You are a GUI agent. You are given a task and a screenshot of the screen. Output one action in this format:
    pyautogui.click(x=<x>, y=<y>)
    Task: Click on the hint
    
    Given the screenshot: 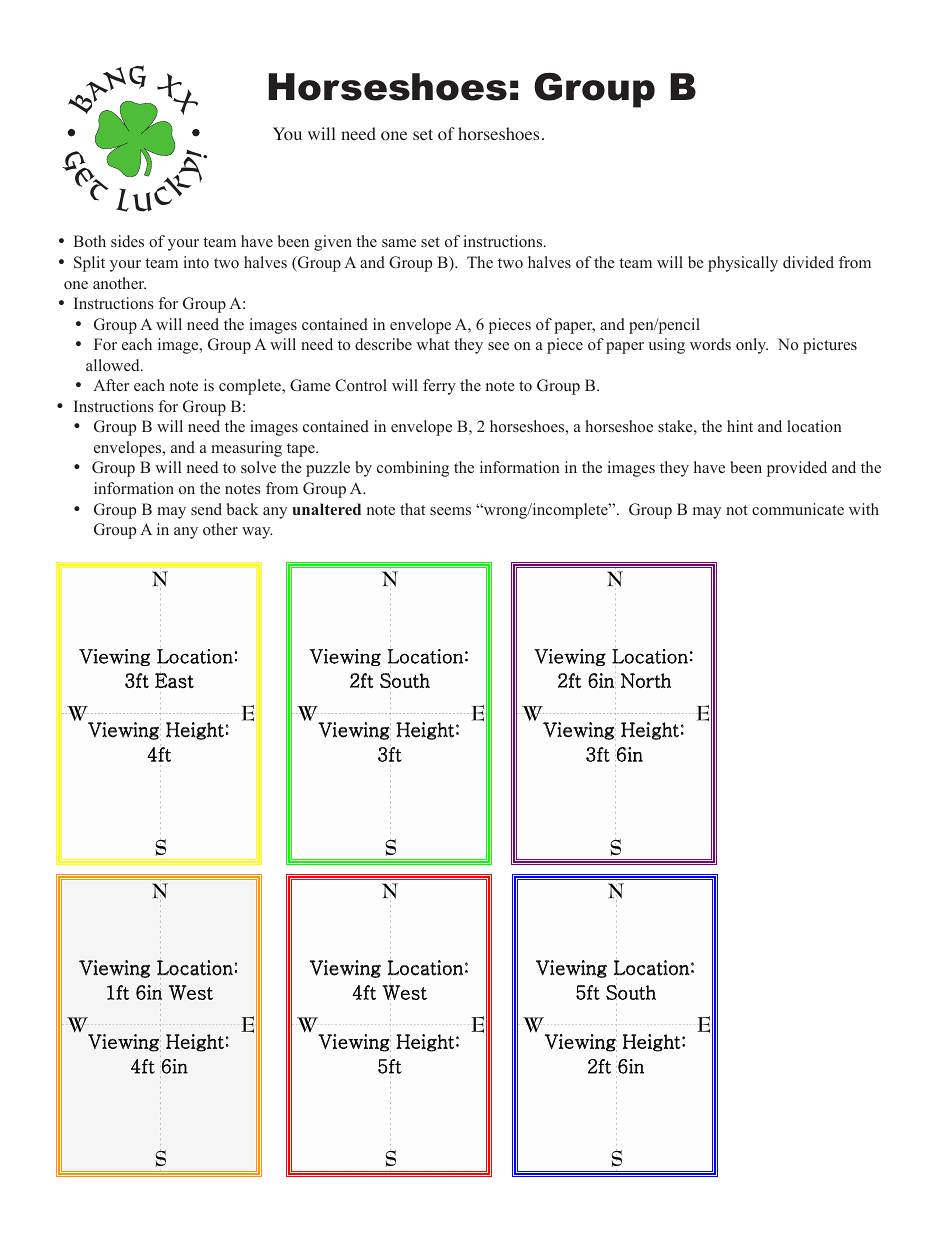 What is the action you would take?
    pyautogui.click(x=740, y=426)
